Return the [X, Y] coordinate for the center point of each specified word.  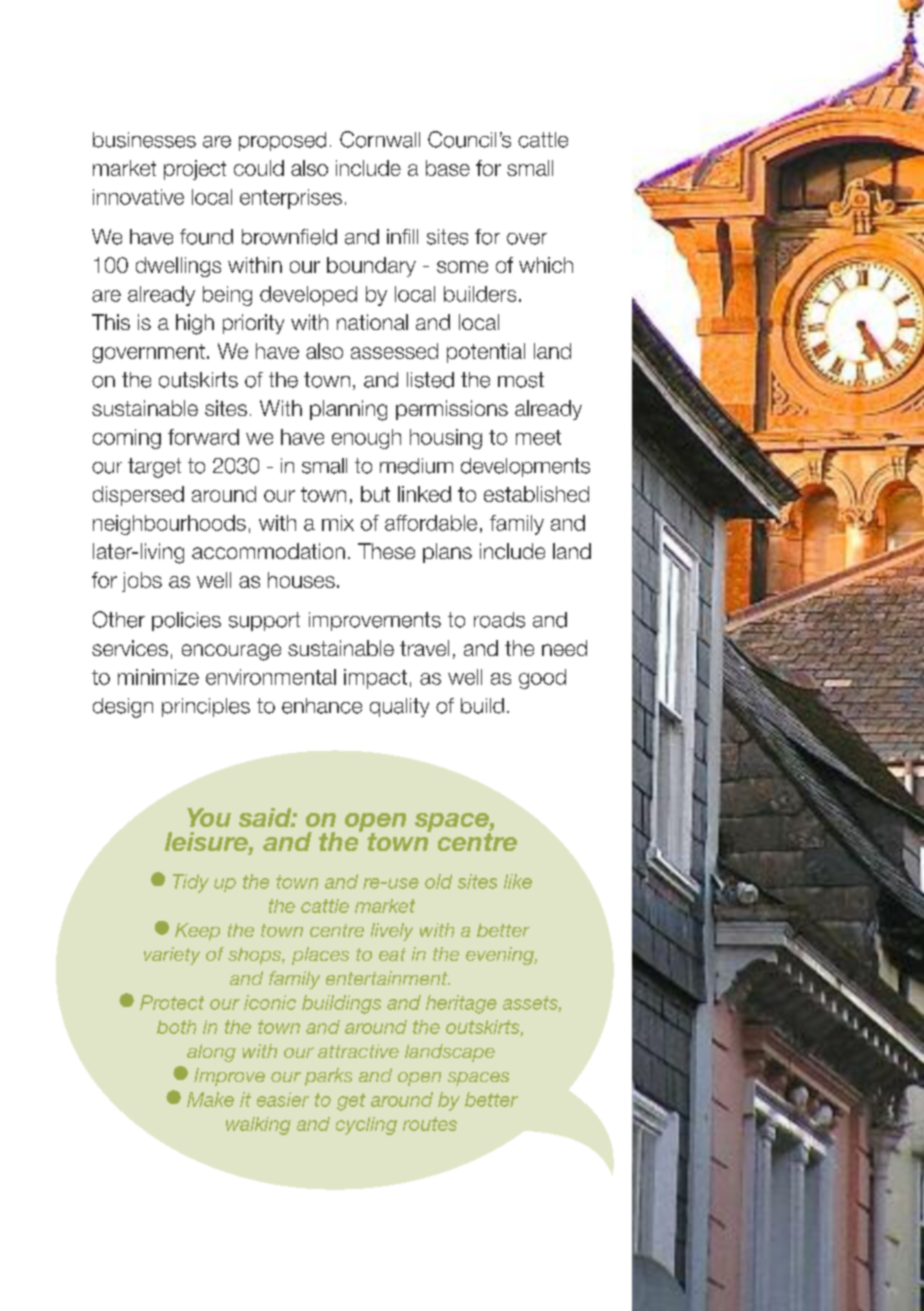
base [448, 168]
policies [186, 621]
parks [328, 1077]
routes [430, 1124]
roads [499, 620]
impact [375, 679]
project [195, 170]
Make [210, 1099]
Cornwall [380, 139]
